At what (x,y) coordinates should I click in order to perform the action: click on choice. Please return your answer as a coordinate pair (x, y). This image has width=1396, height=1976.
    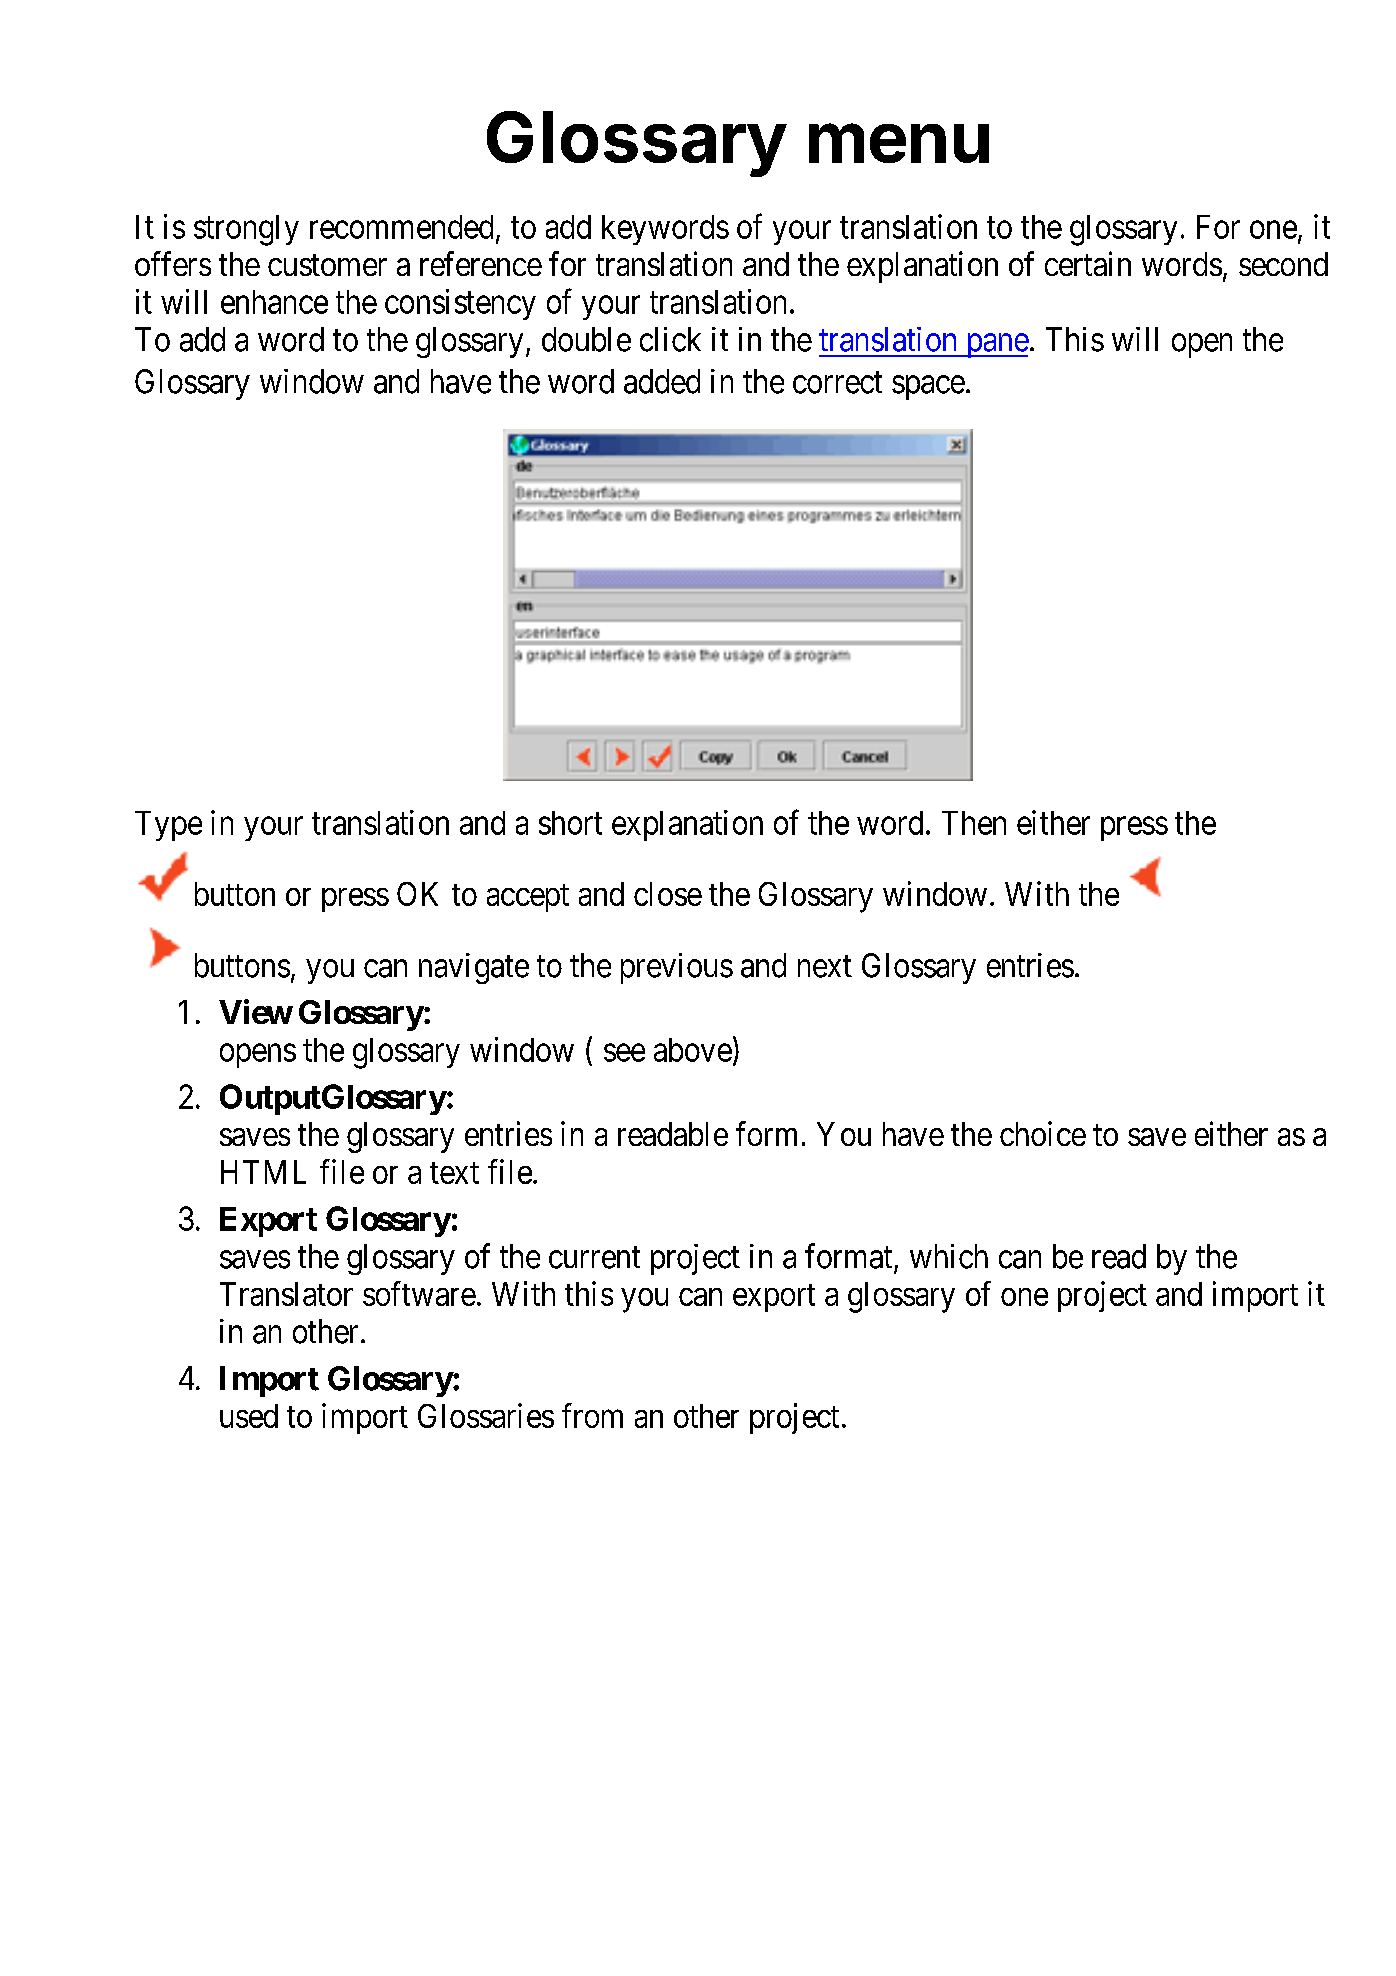
    Looking at the image, I should click on (1043, 1133).
